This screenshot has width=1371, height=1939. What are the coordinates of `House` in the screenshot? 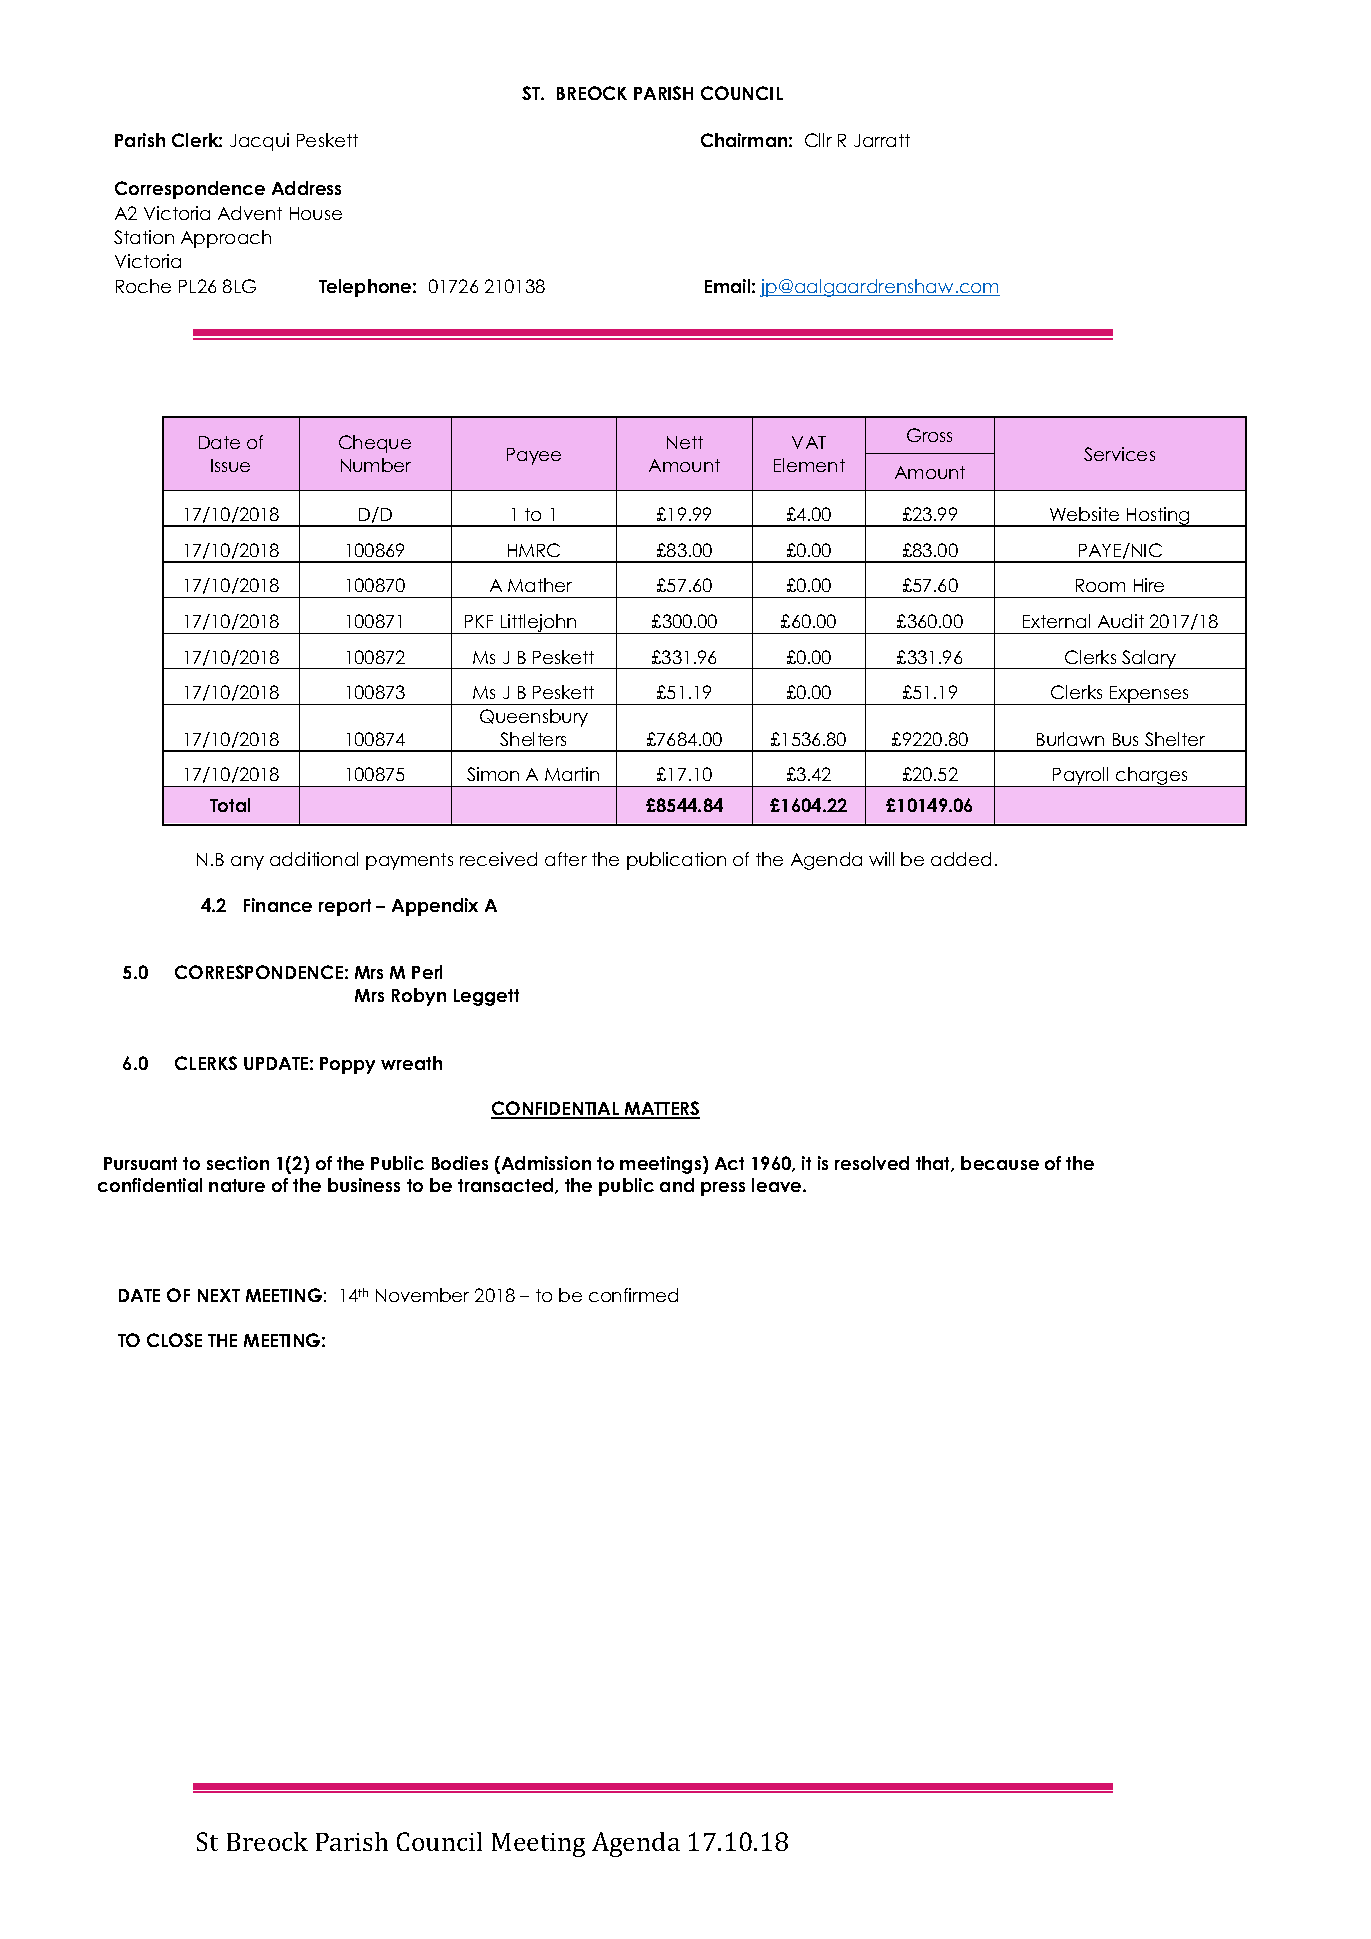 It's located at (316, 213).
